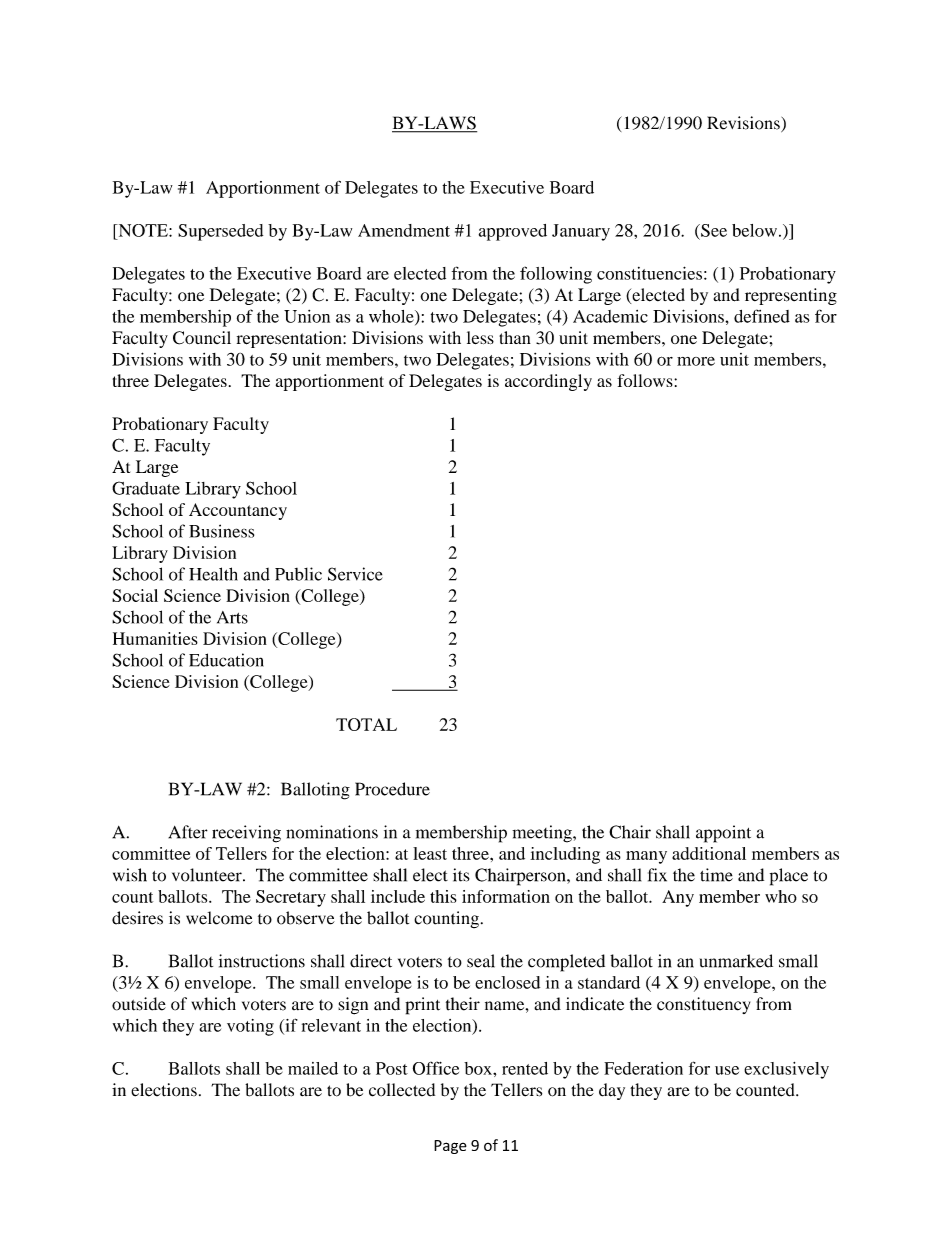  What do you see at coordinates (744, 124) in the page?
I see `Revisions` at bounding box center [744, 124].
